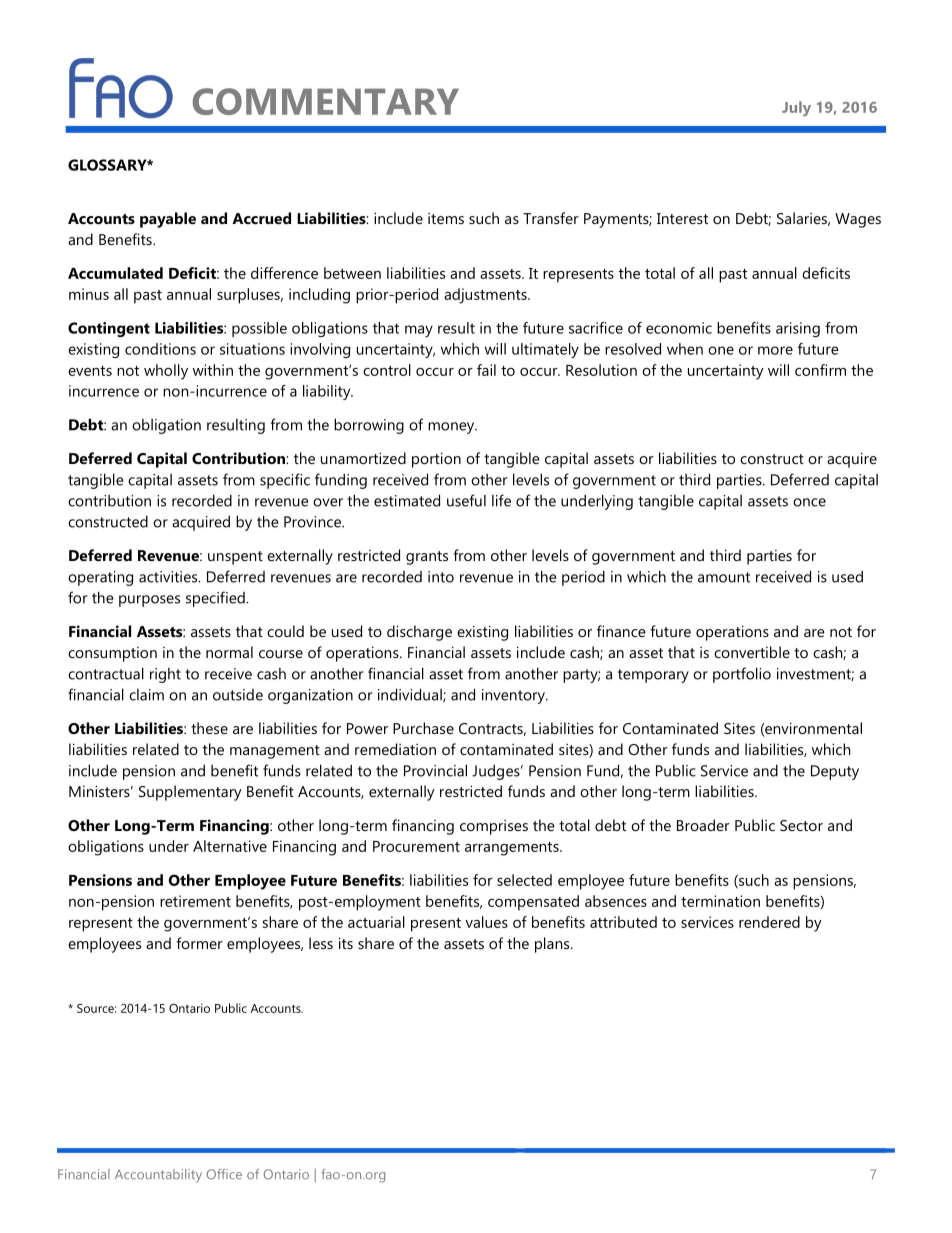 The height and width of the document is (1233, 952). Describe the element at coordinates (796, 108) in the document. I see `July` at that location.
